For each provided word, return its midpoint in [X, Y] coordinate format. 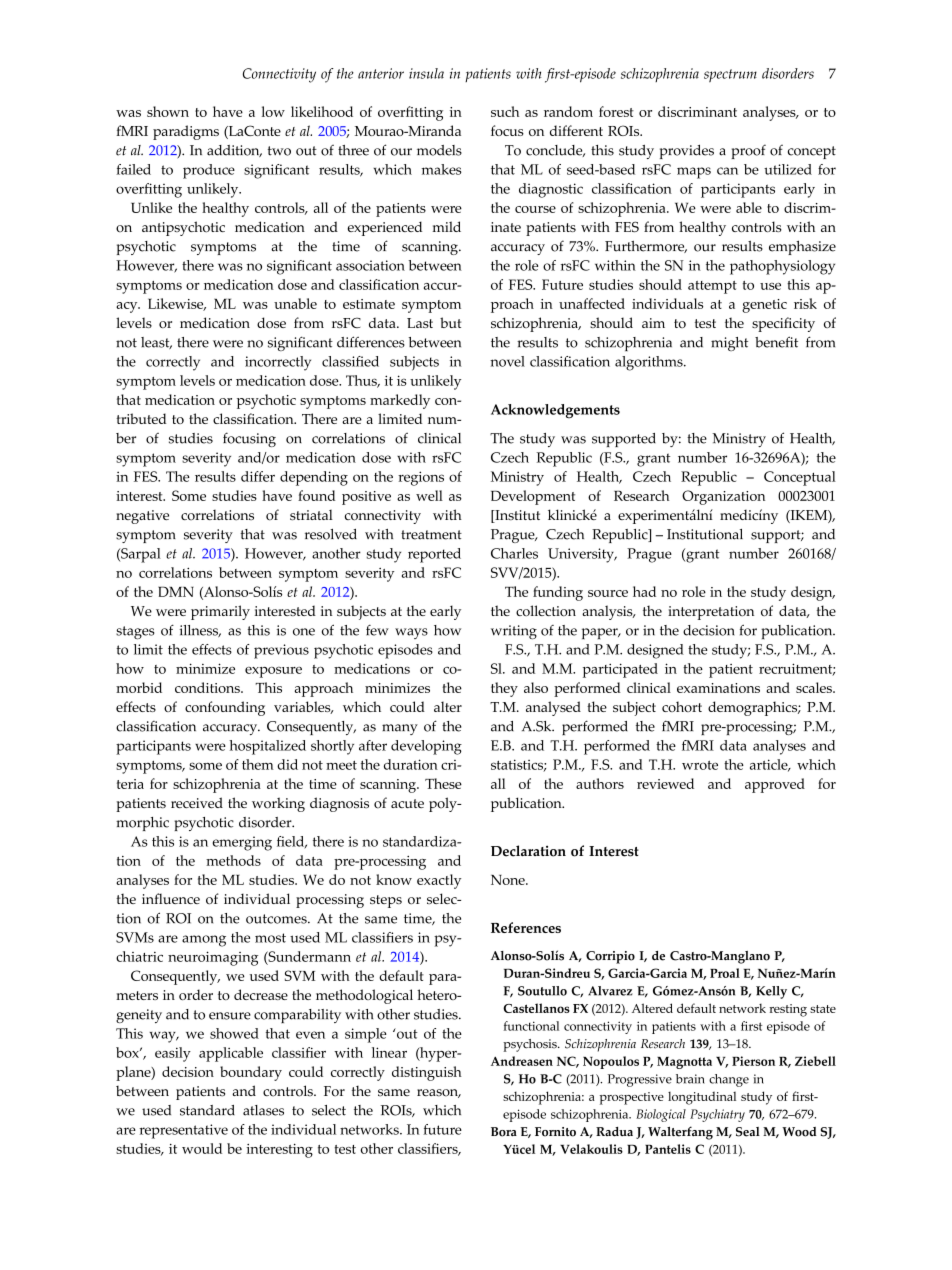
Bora [504, 1132]
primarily [220, 612]
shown [168, 111]
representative [183, 1131]
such [505, 111]
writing [514, 632]
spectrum [730, 75]
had [644, 591]
